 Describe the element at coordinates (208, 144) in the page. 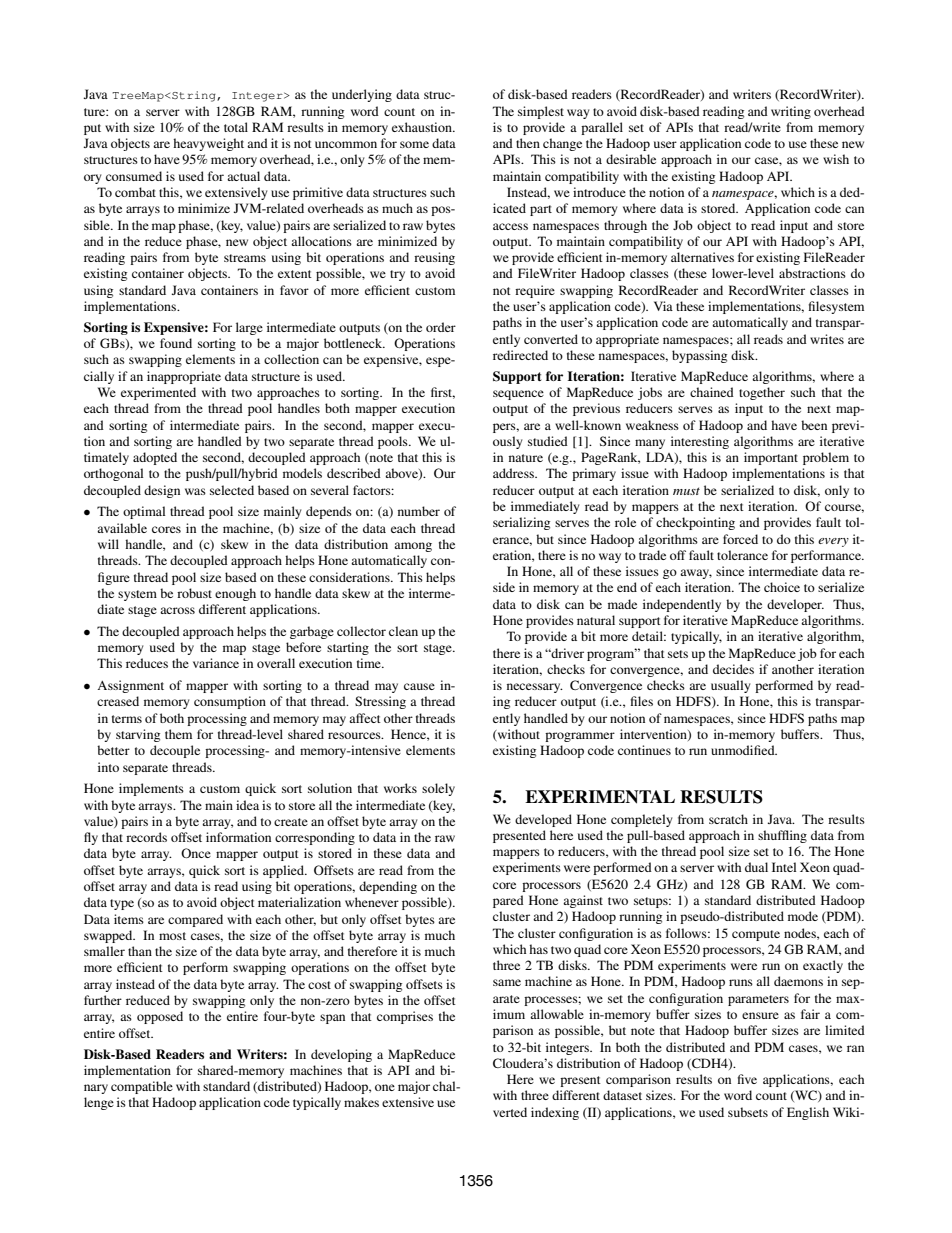

I see `heavyweight` at that location.
